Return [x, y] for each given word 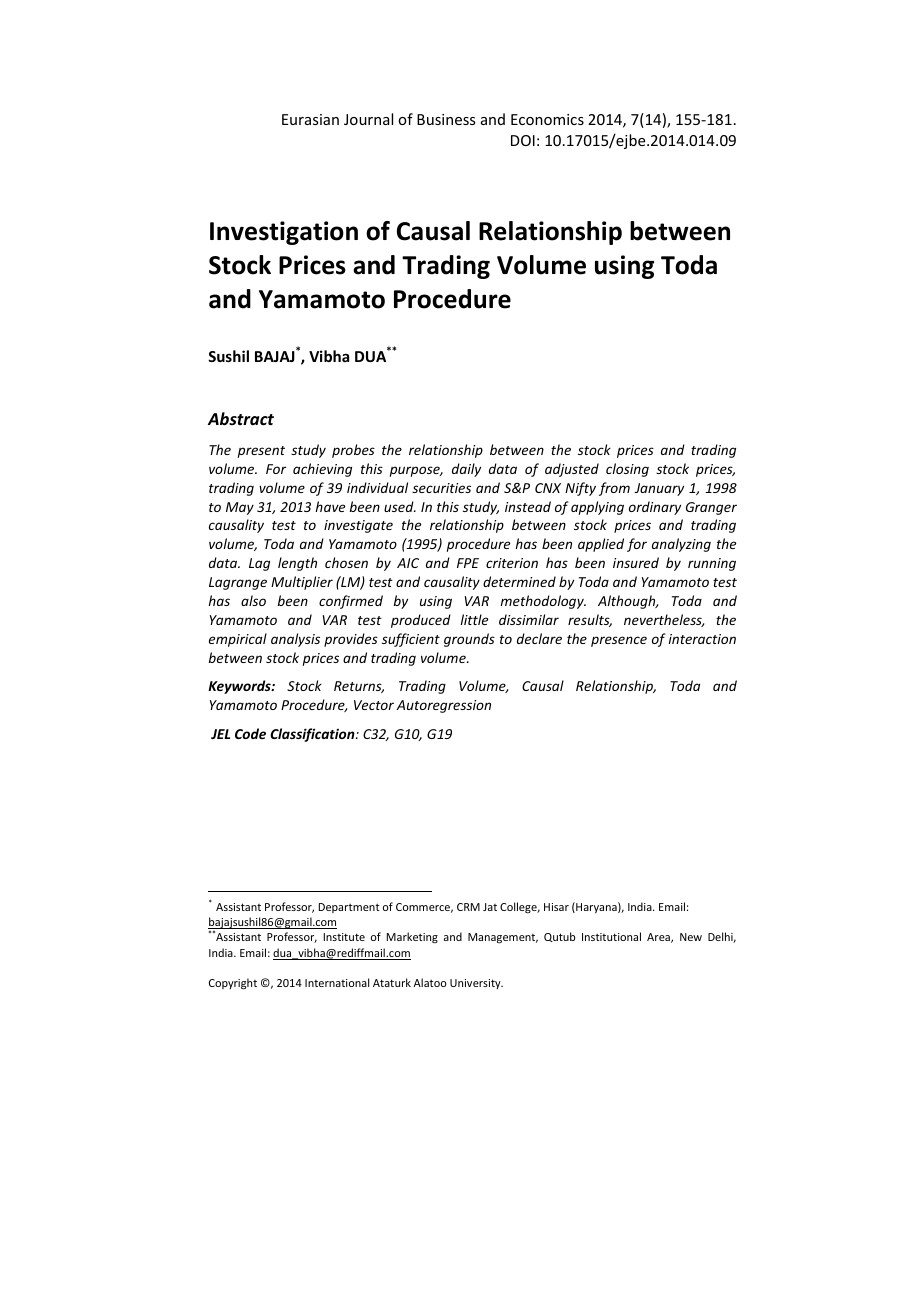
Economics [547, 119]
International [337, 982]
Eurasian [310, 119]
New [691, 937]
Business [446, 119]
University [476, 984]
